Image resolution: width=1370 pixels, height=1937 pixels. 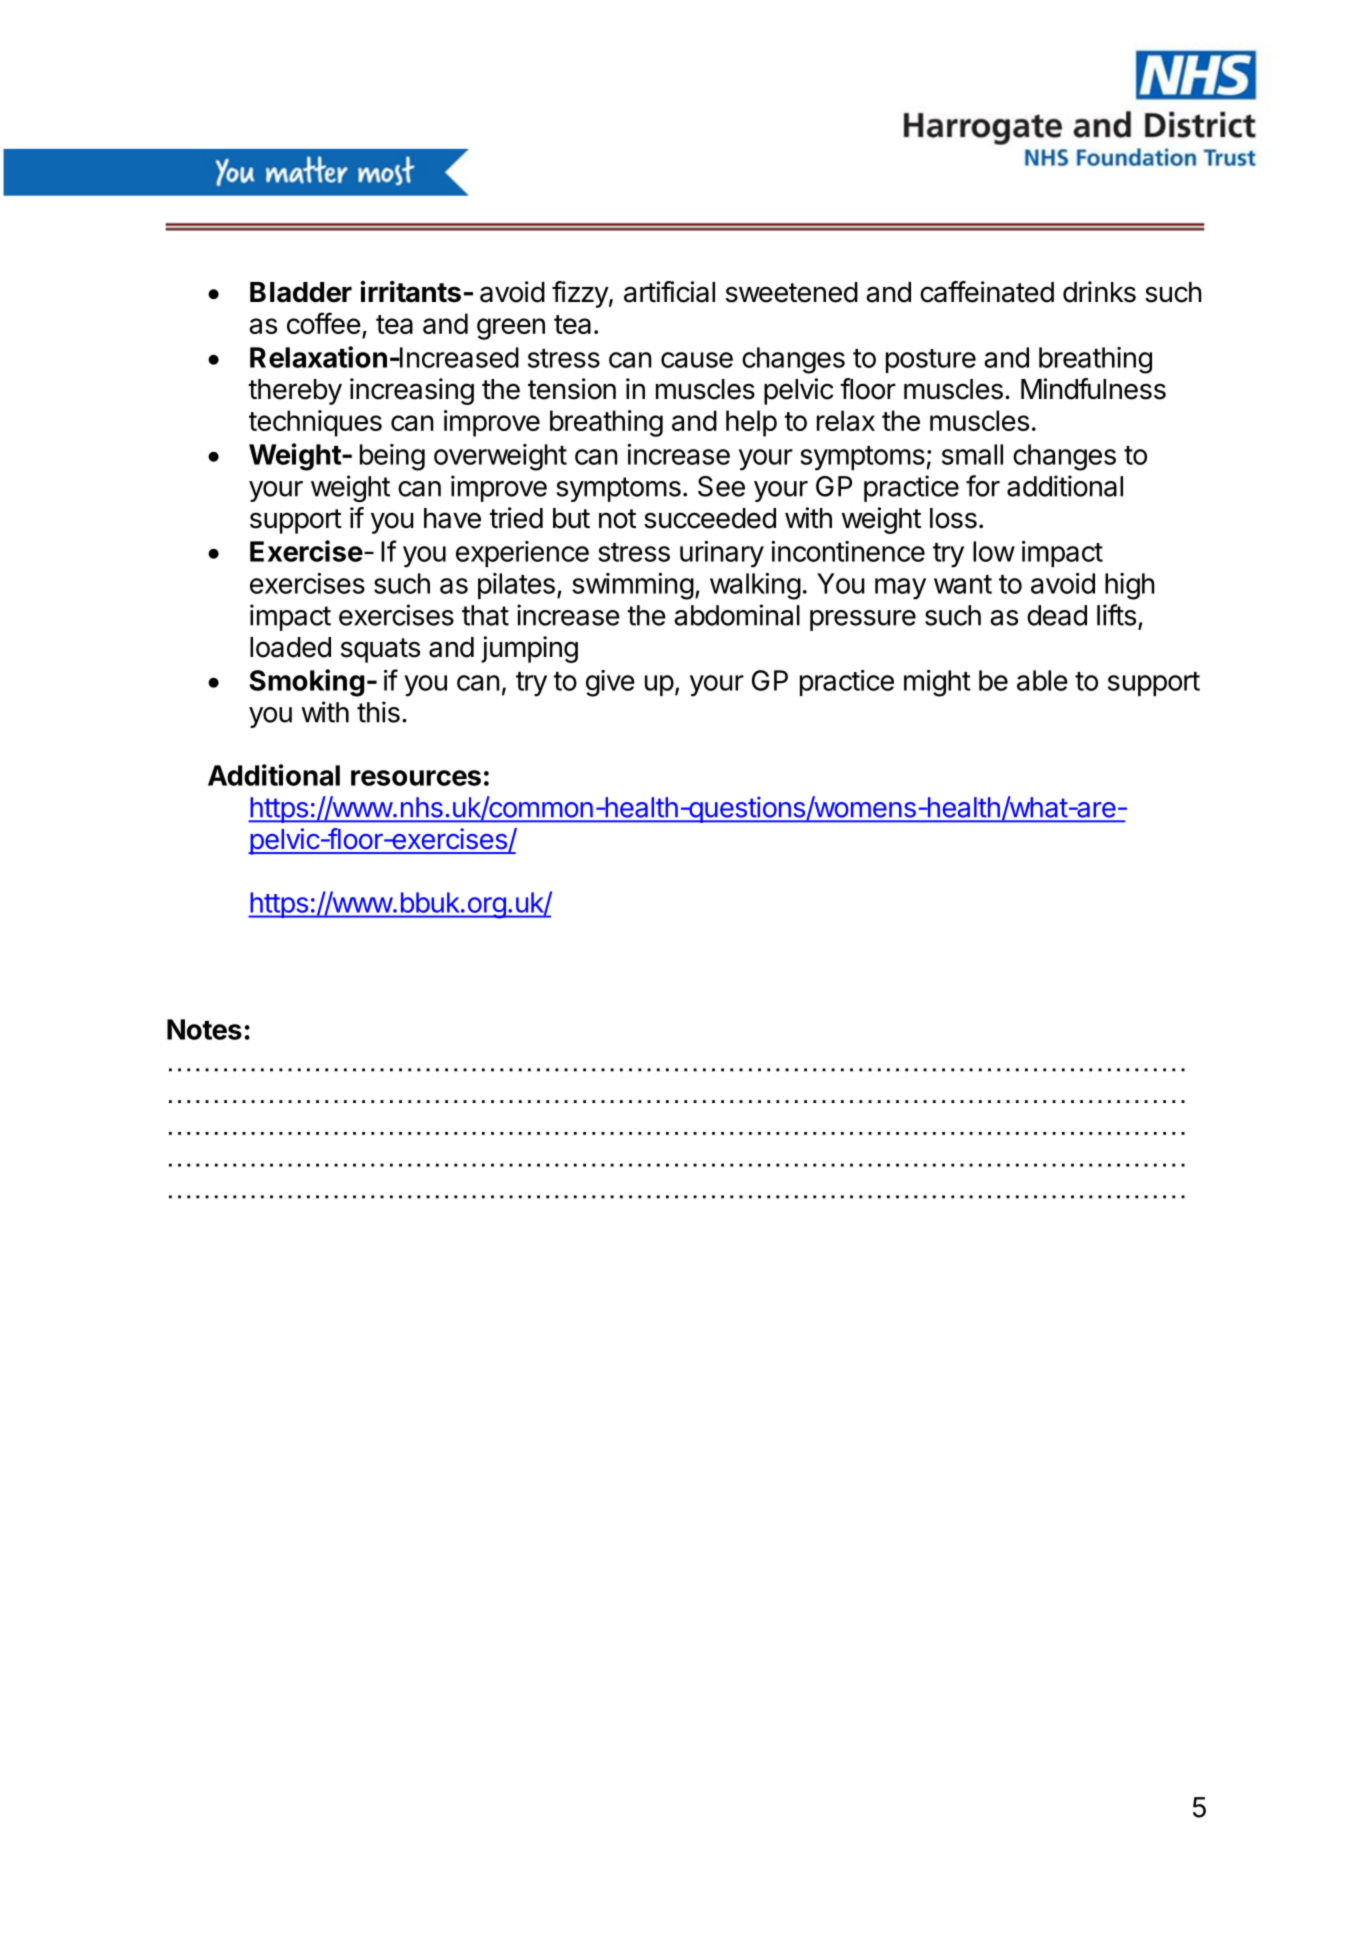 What do you see at coordinates (994, 551) in the image?
I see `low` at bounding box center [994, 551].
